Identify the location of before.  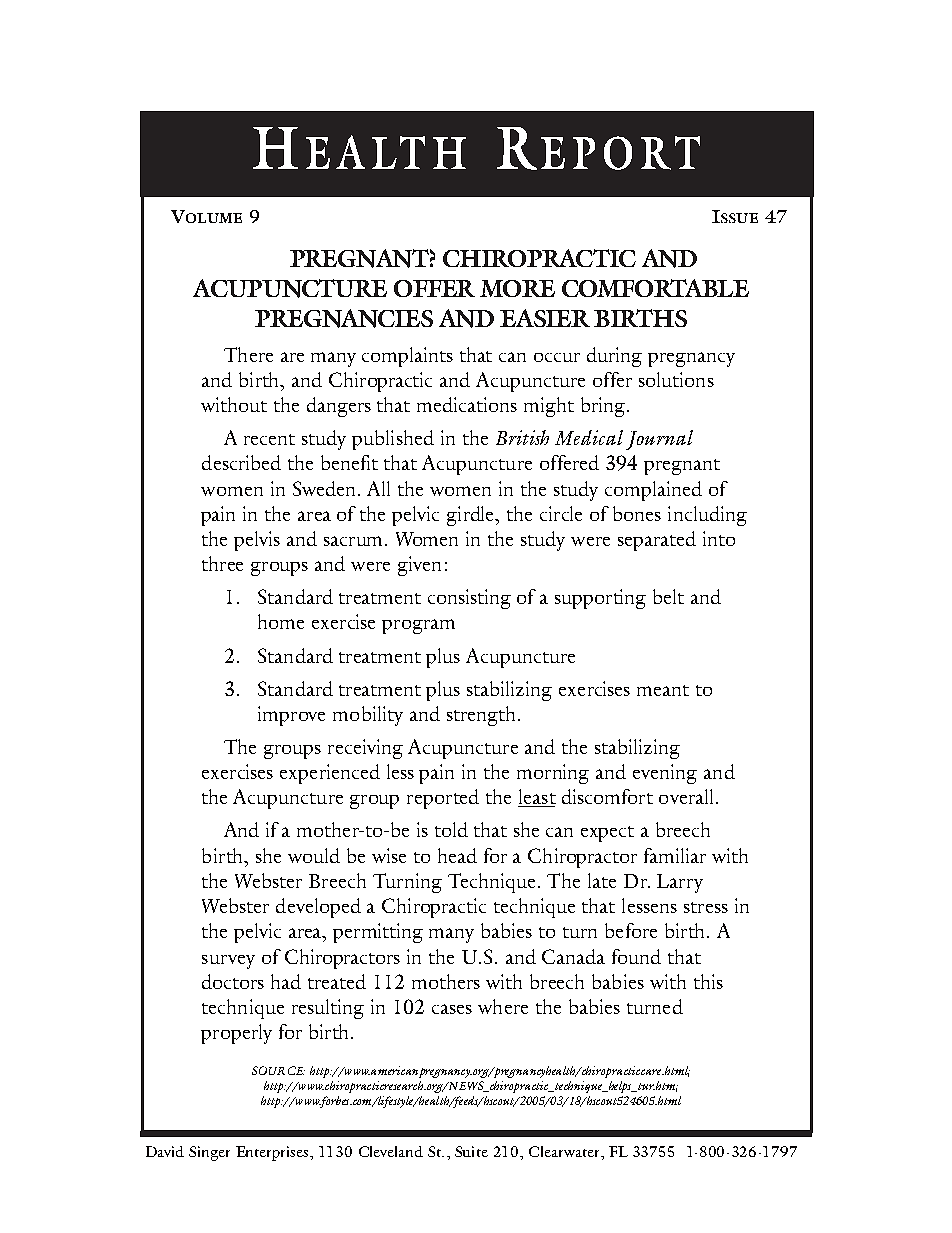
(631, 930).
